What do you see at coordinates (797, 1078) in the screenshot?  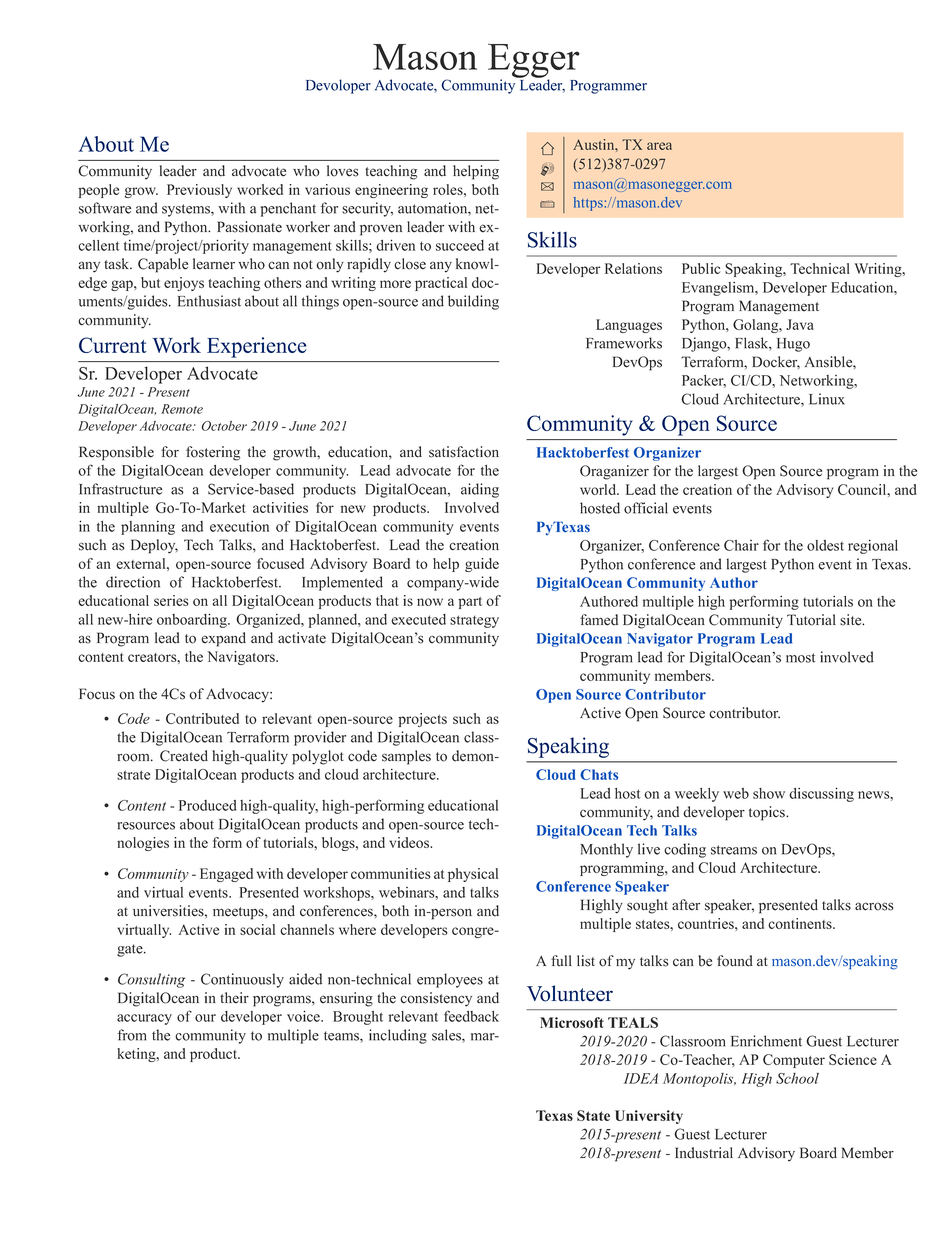 I see `School` at bounding box center [797, 1078].
